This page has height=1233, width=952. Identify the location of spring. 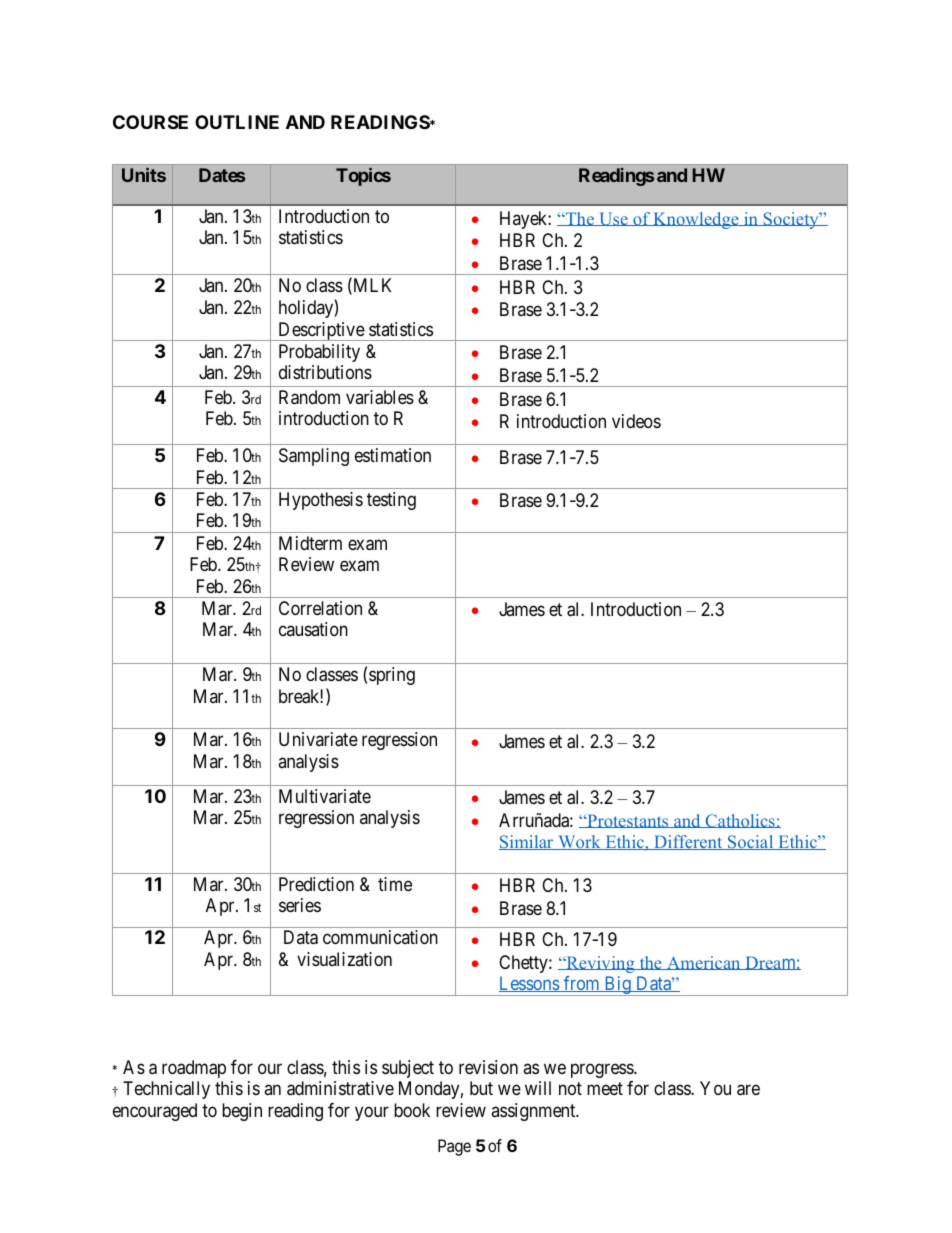
(392, 676).
